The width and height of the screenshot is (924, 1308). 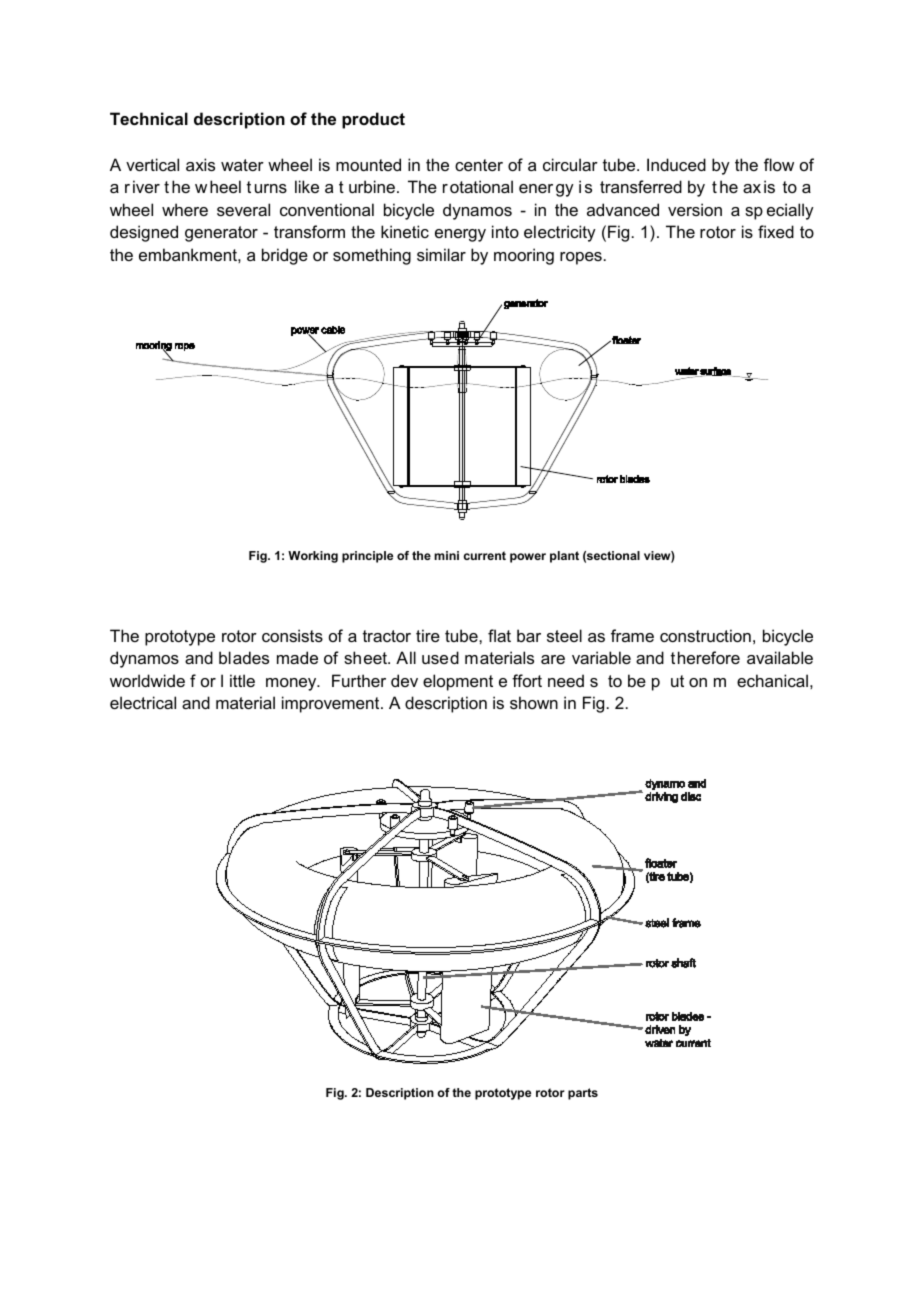 What do you see at coordinates (242, 165) in the screenshot?
I see `water` at bounding box center [242, 165].
